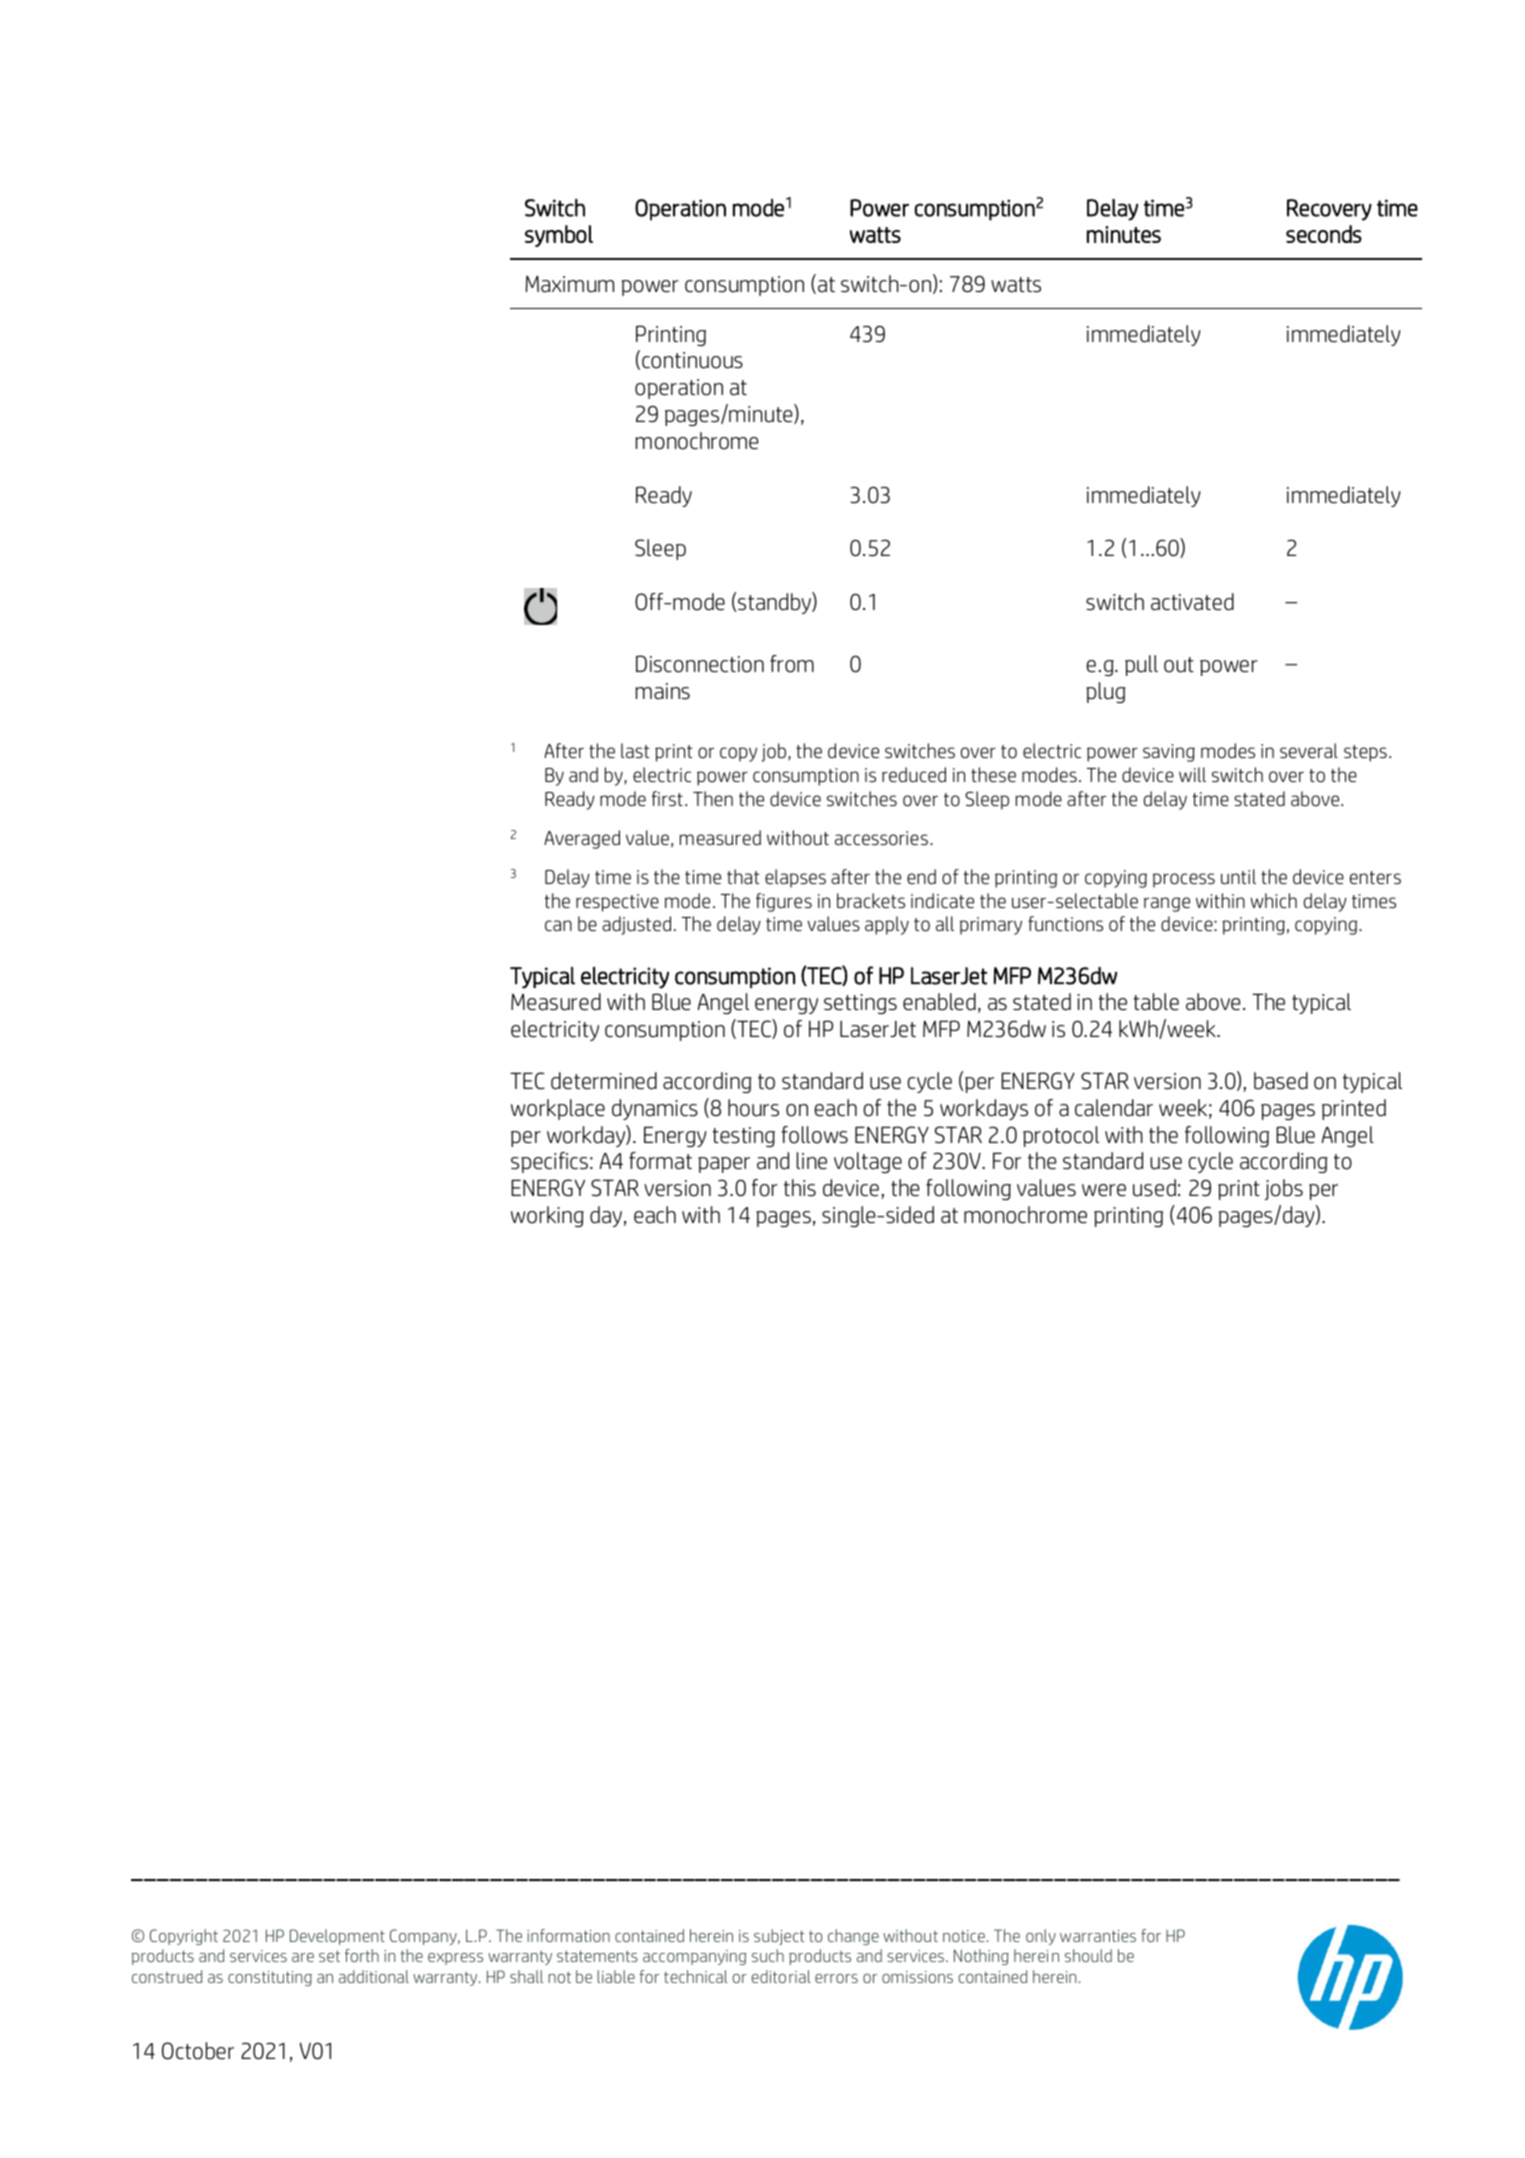 Image resolution: width=1525 pixels, height=2158 pixels. I want to click on saving, so click(1169, 753).
